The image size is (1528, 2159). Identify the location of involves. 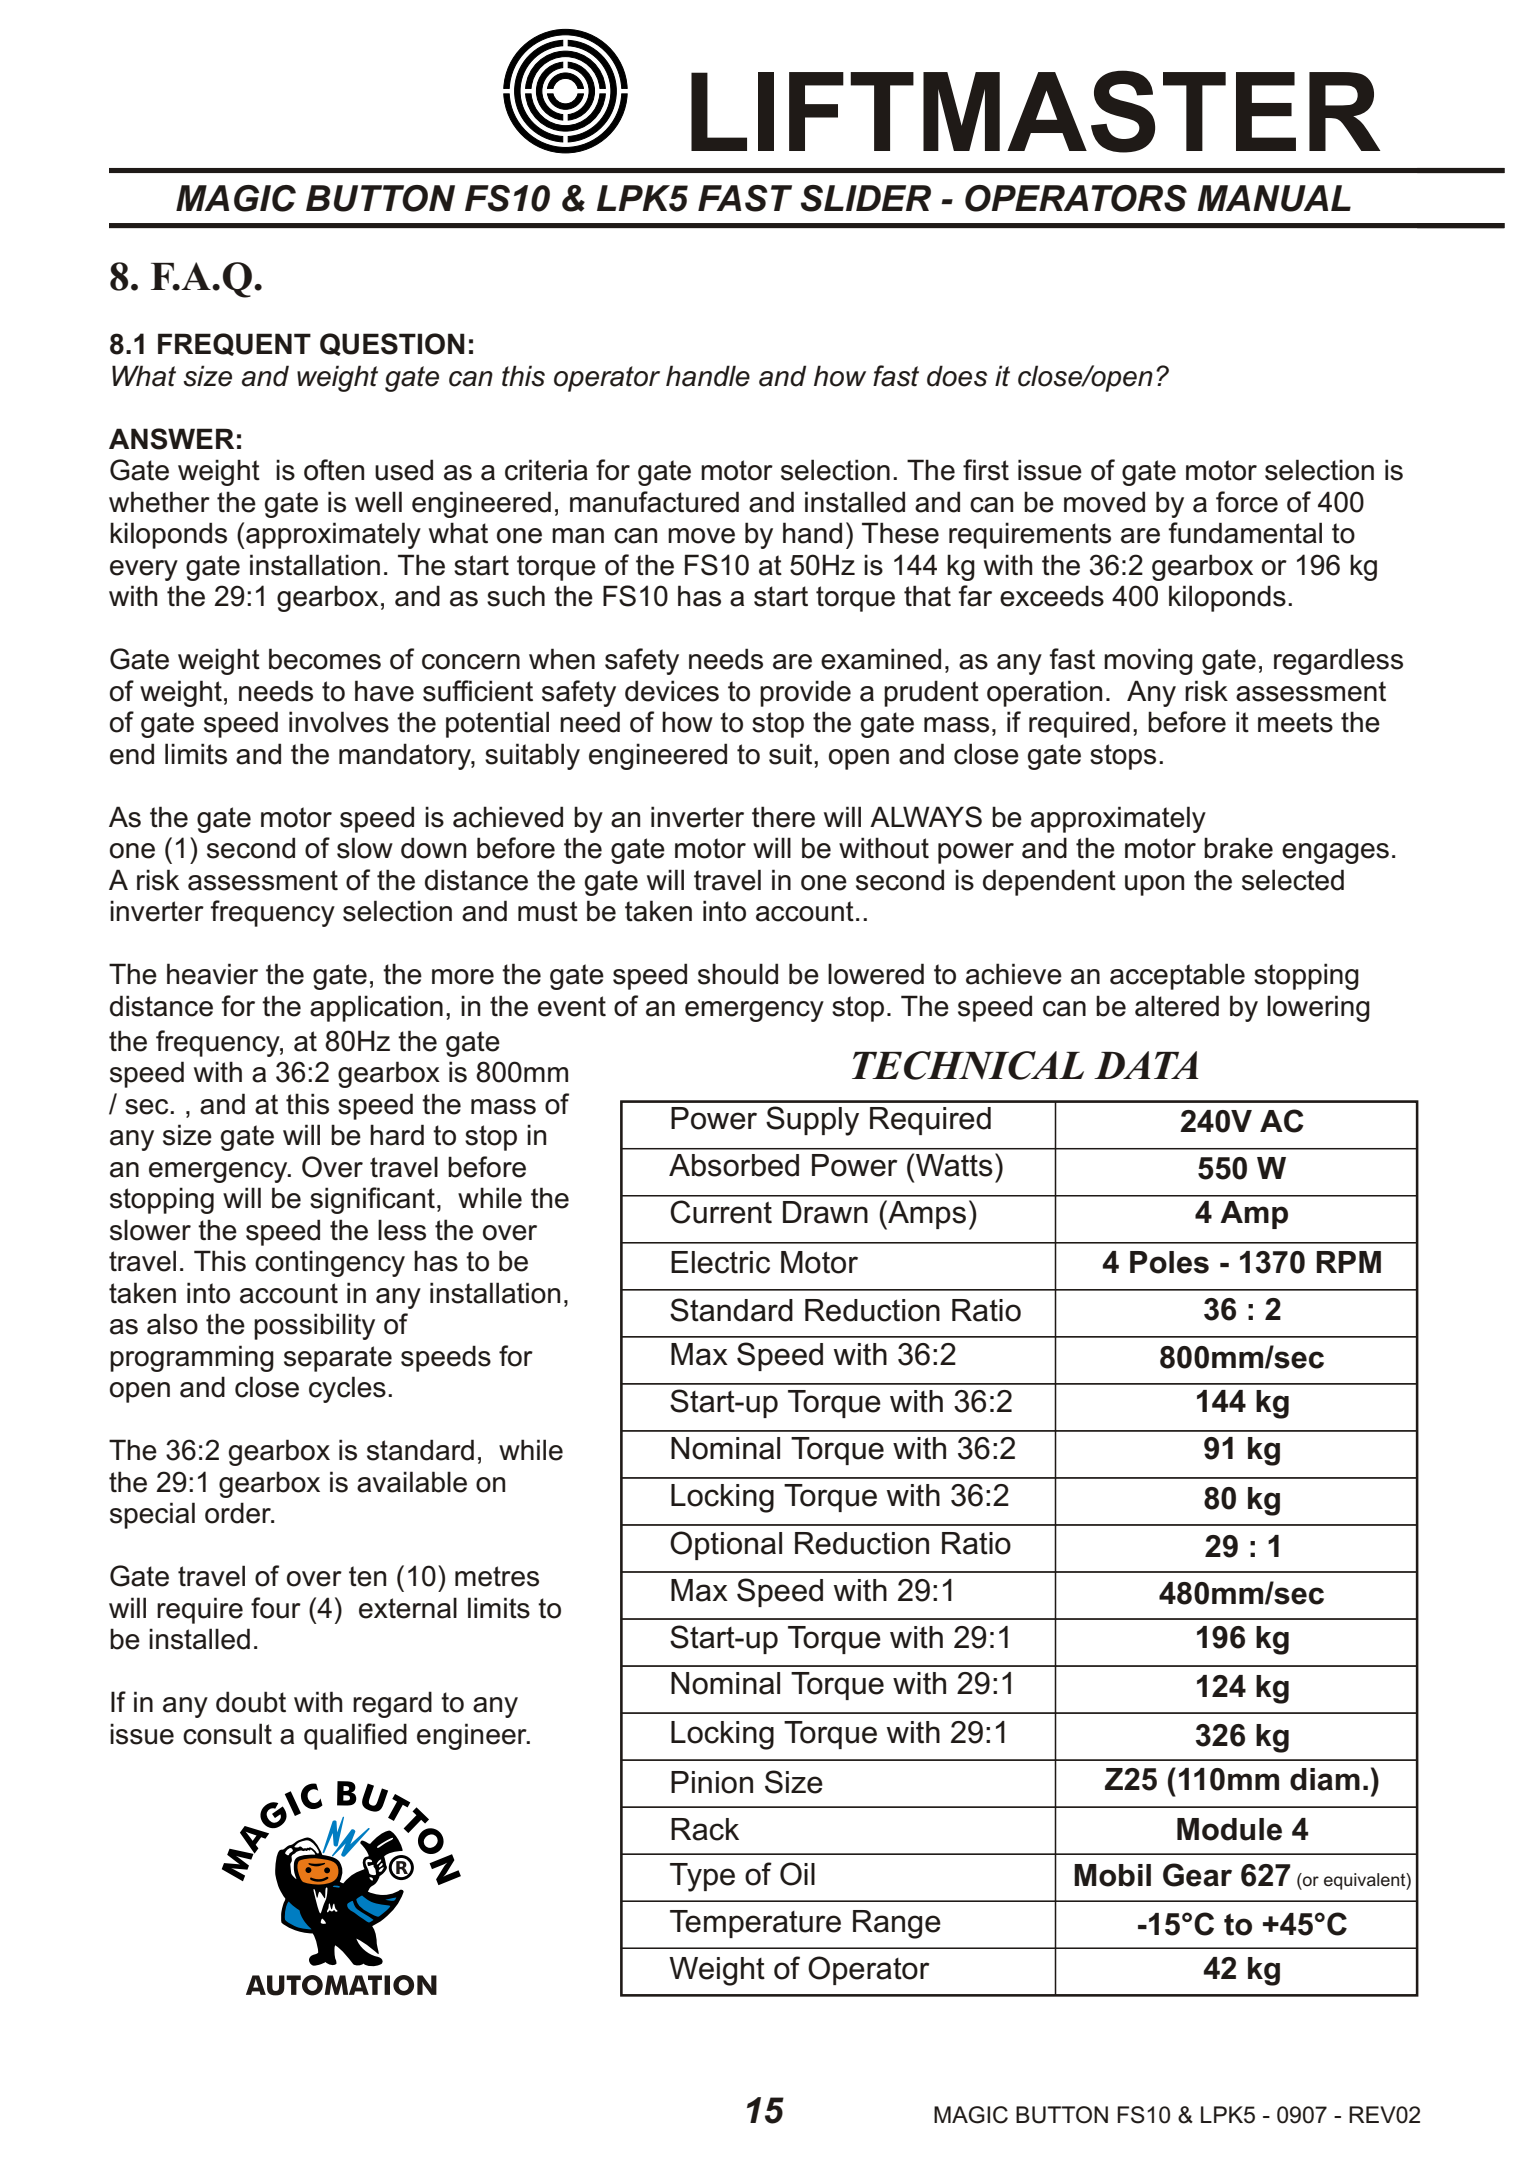
(339, 722).
